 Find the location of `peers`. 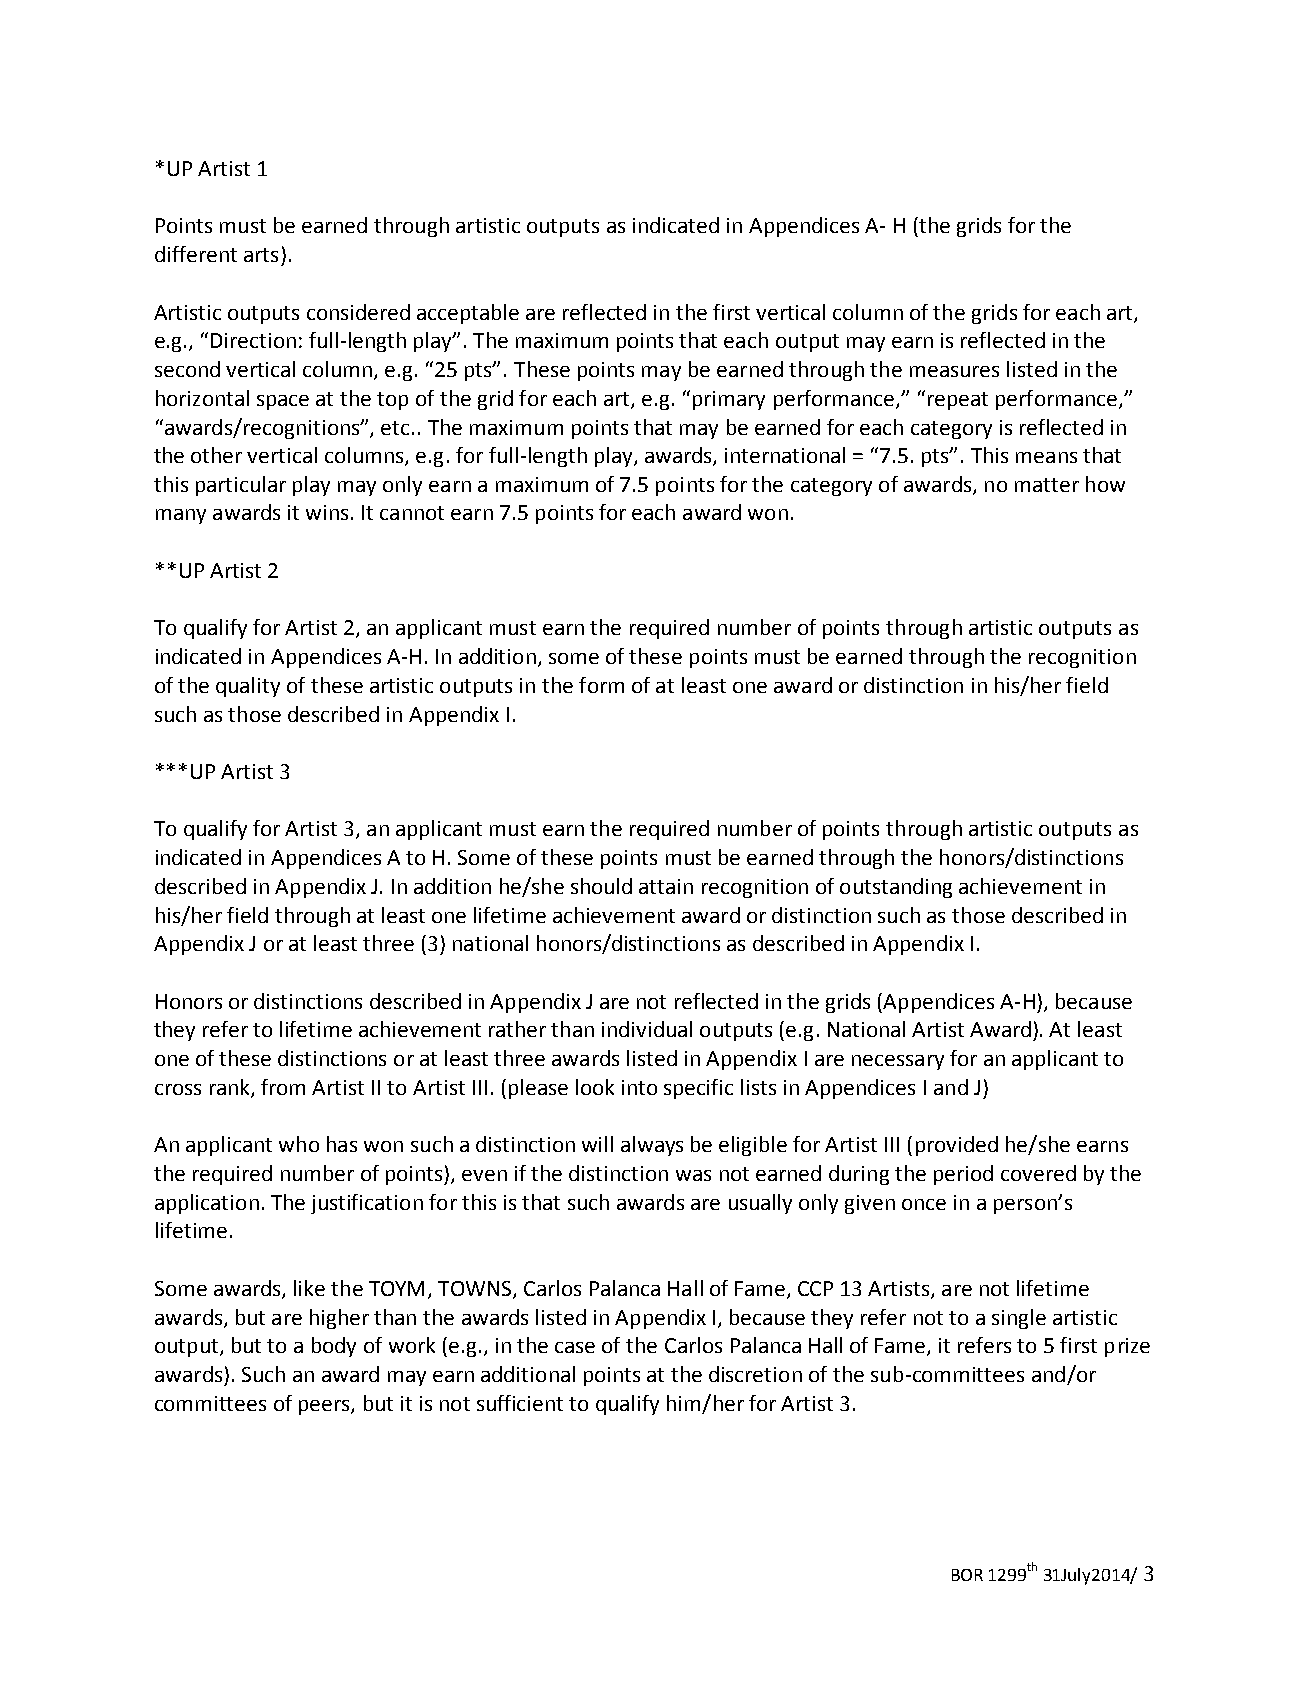

peers is located at coordinates (325, 1407).
